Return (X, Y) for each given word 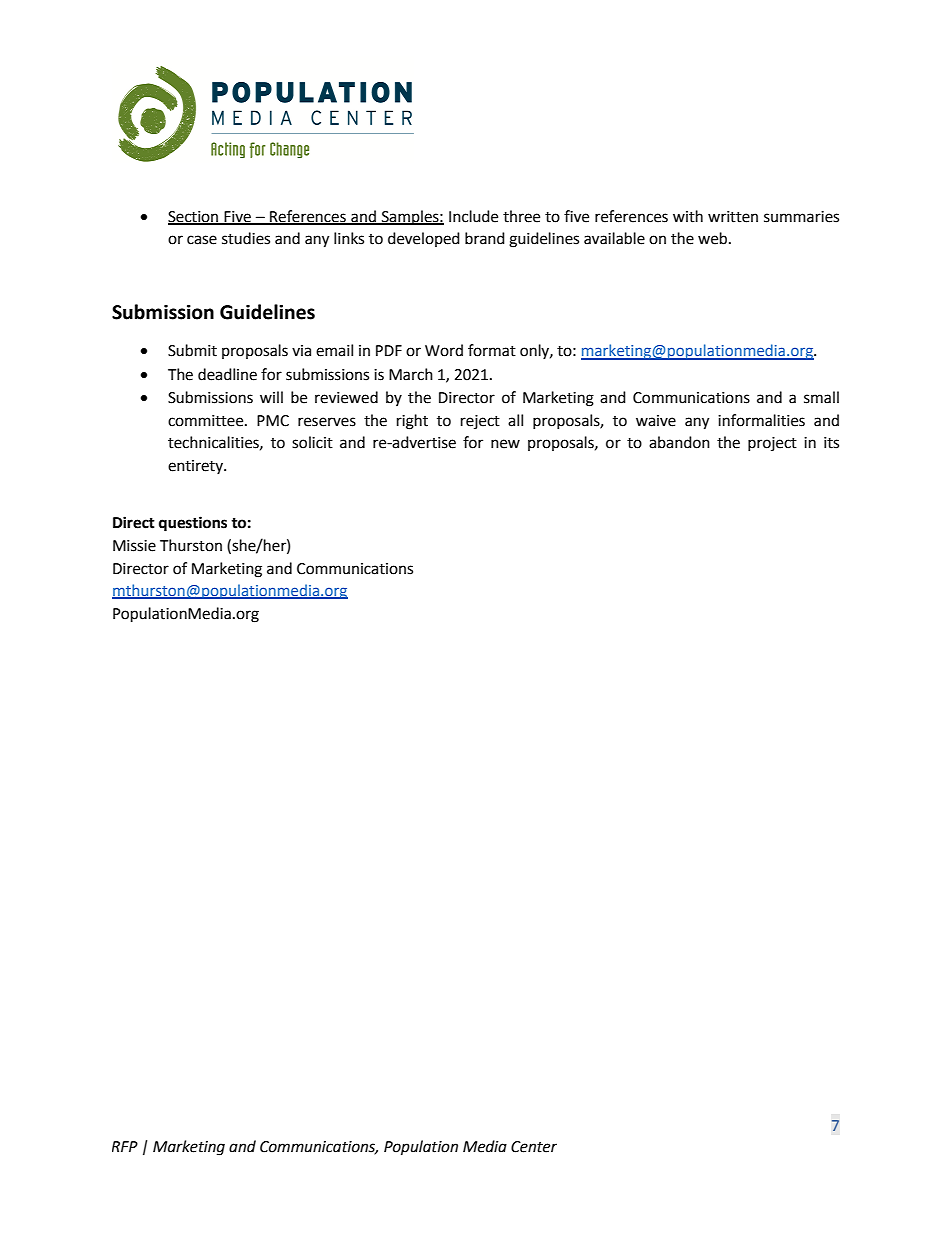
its (831, 443)
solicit (312, 442)
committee (207, 421)
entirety (196, 467)
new (505, 444)
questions (193, 524)
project (772, 444)
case (202, 240)
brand (485, 238)
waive (656, 421)
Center (534, 1147)
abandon (679, 442)
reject (480, 422)
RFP (125, 1146)
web (714, 238)
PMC (273, 421)
